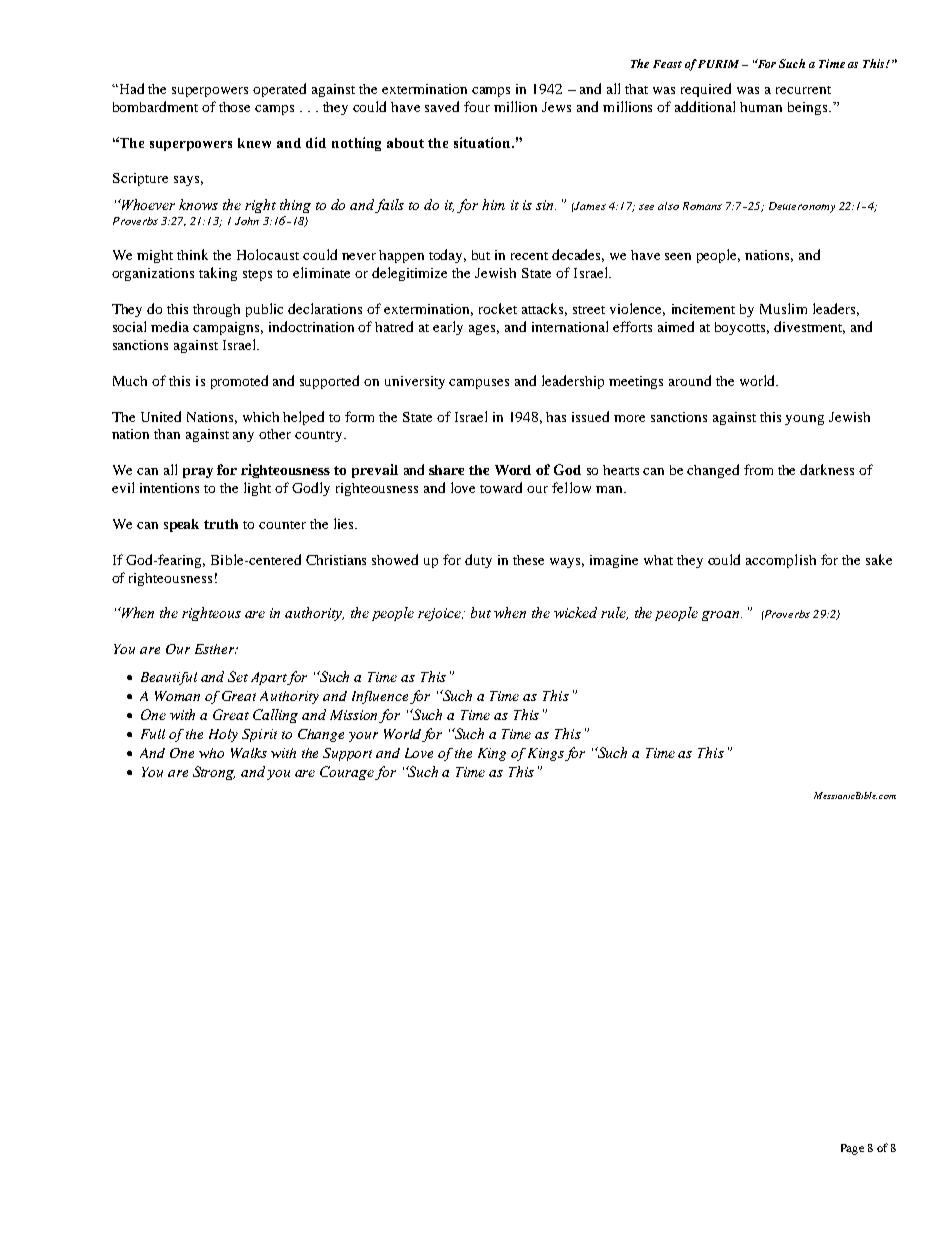  I want to click on Page, so click(852, 1149).
